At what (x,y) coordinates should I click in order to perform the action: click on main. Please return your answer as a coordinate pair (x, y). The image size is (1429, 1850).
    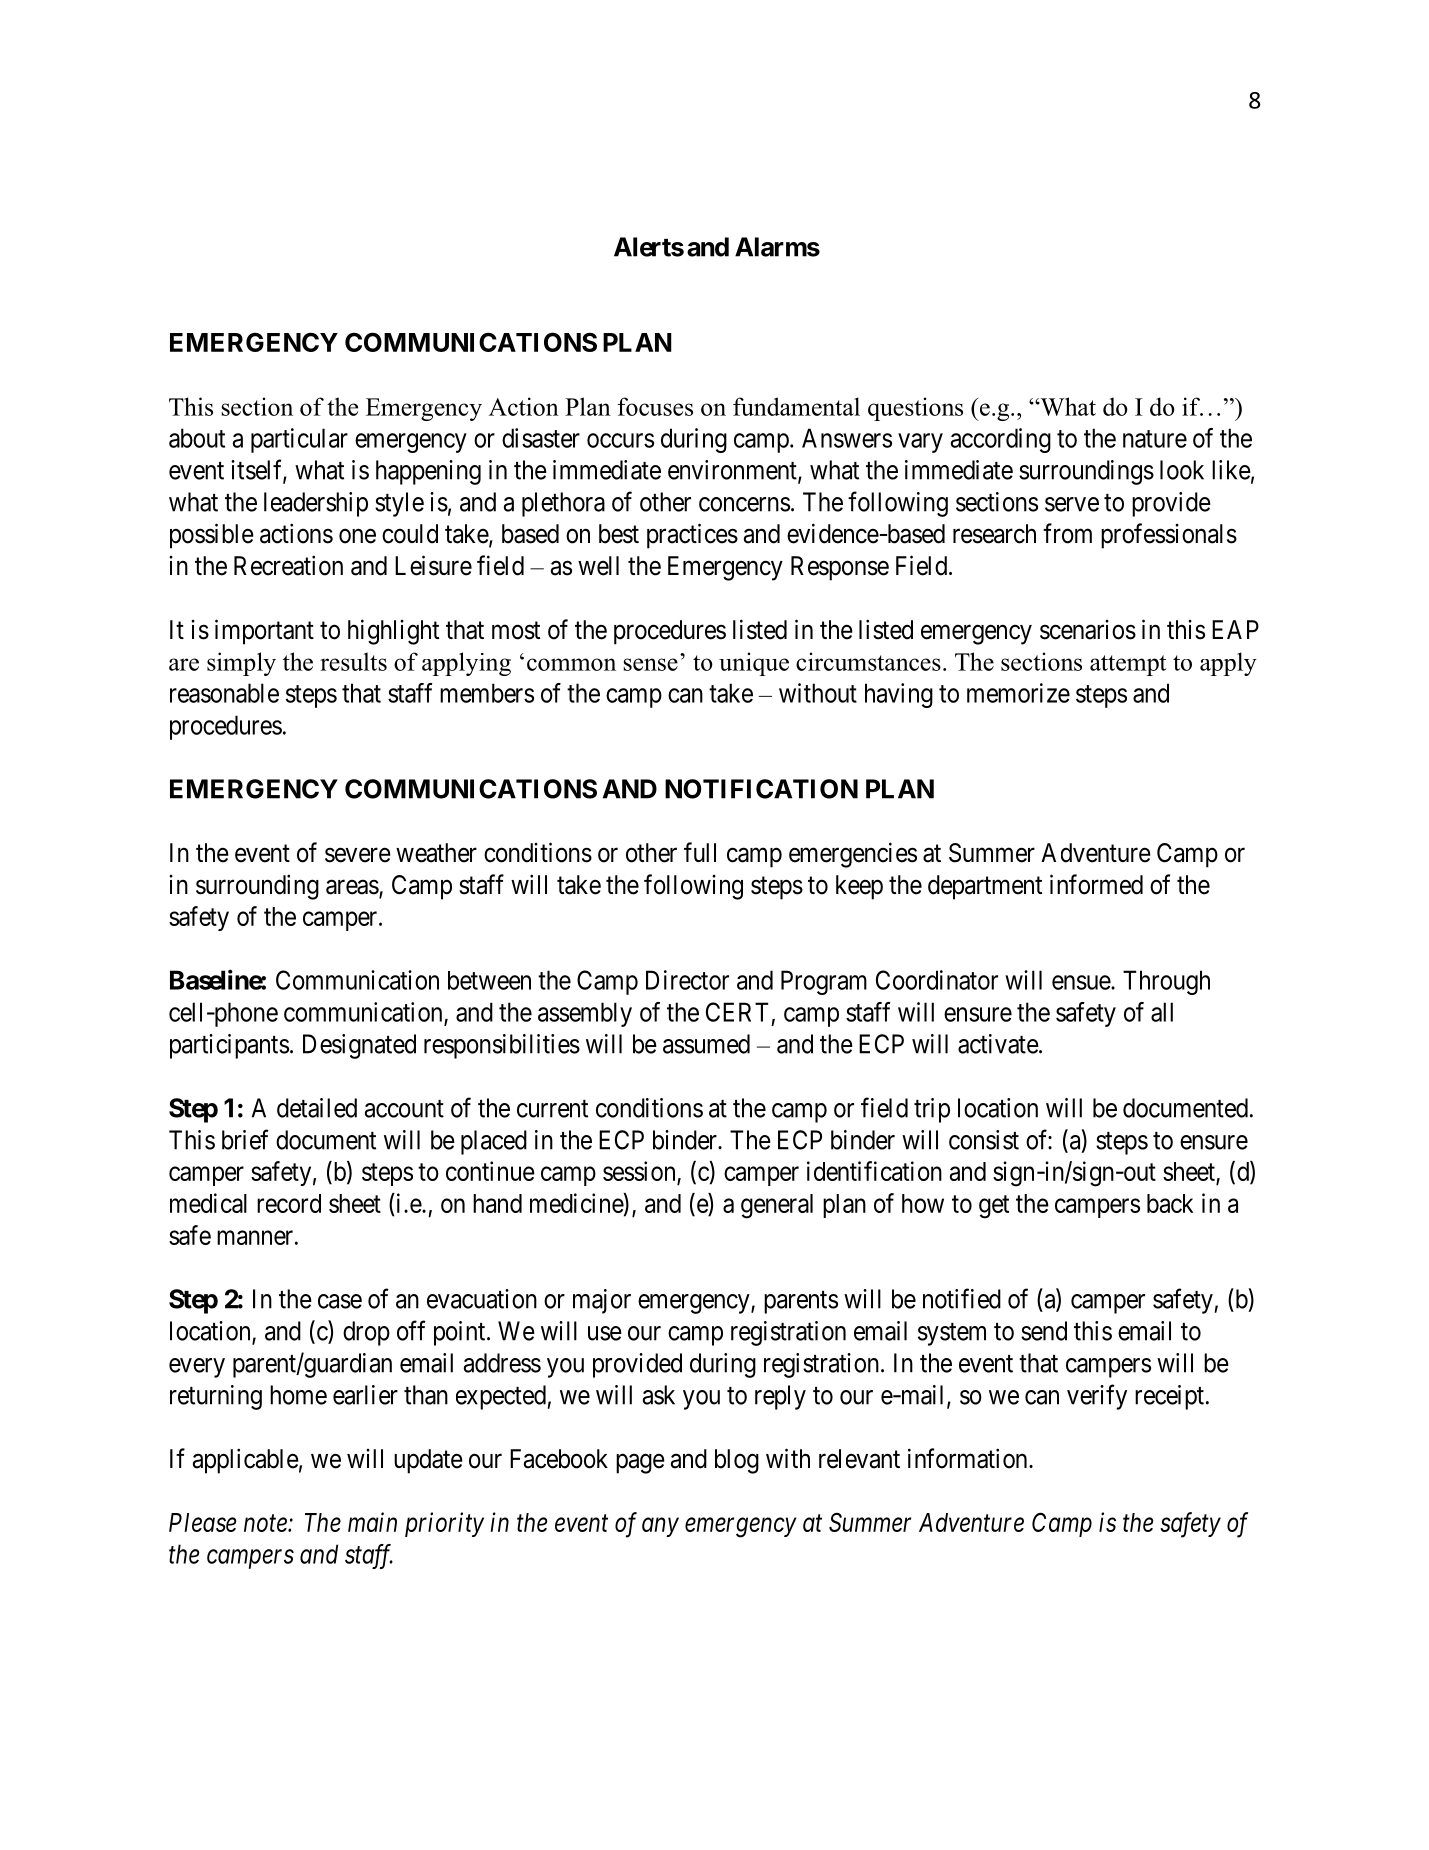
    Looking at the image, I should click on (372, 1522).
